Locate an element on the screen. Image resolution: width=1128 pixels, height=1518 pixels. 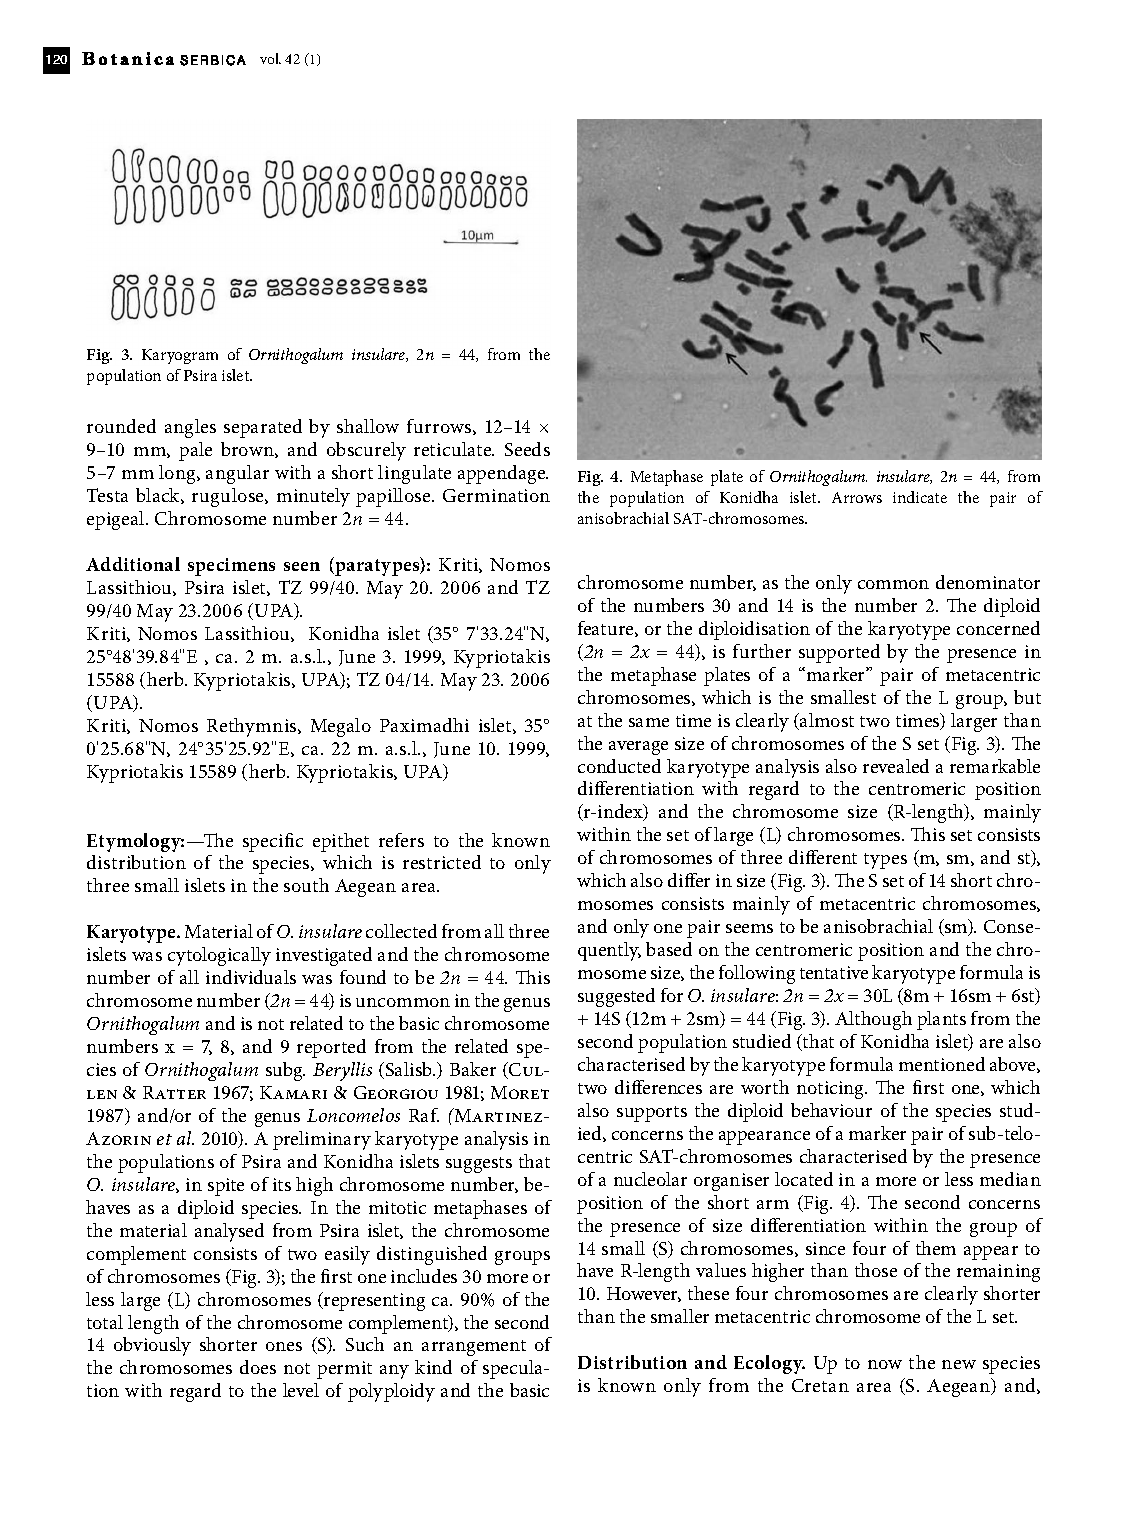
indicate is located at coordinates (920, 497).
